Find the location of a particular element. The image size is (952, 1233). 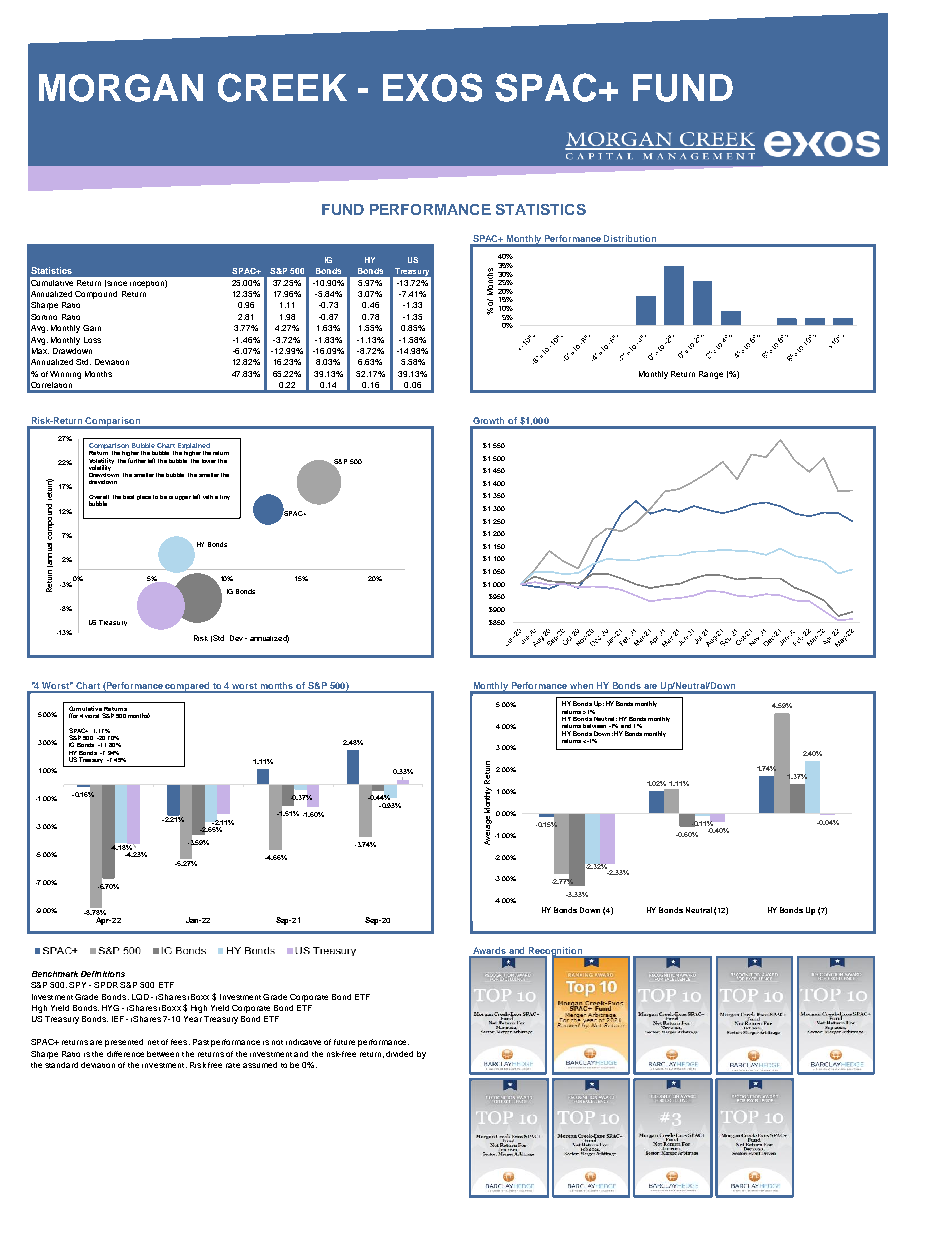

future is located at coordinates (344, 1042).
